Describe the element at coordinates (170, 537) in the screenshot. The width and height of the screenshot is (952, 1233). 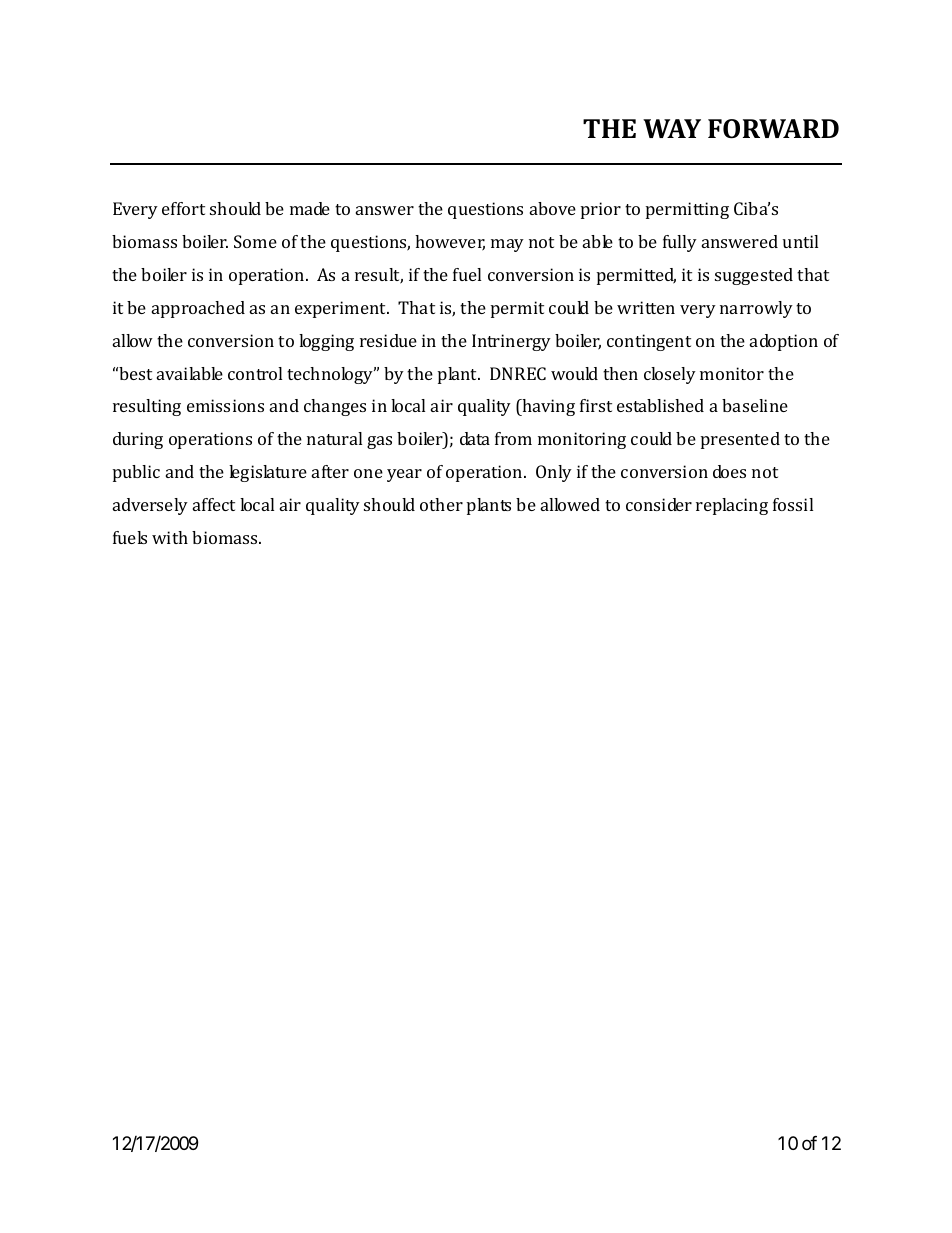
I see `with` at that location.
